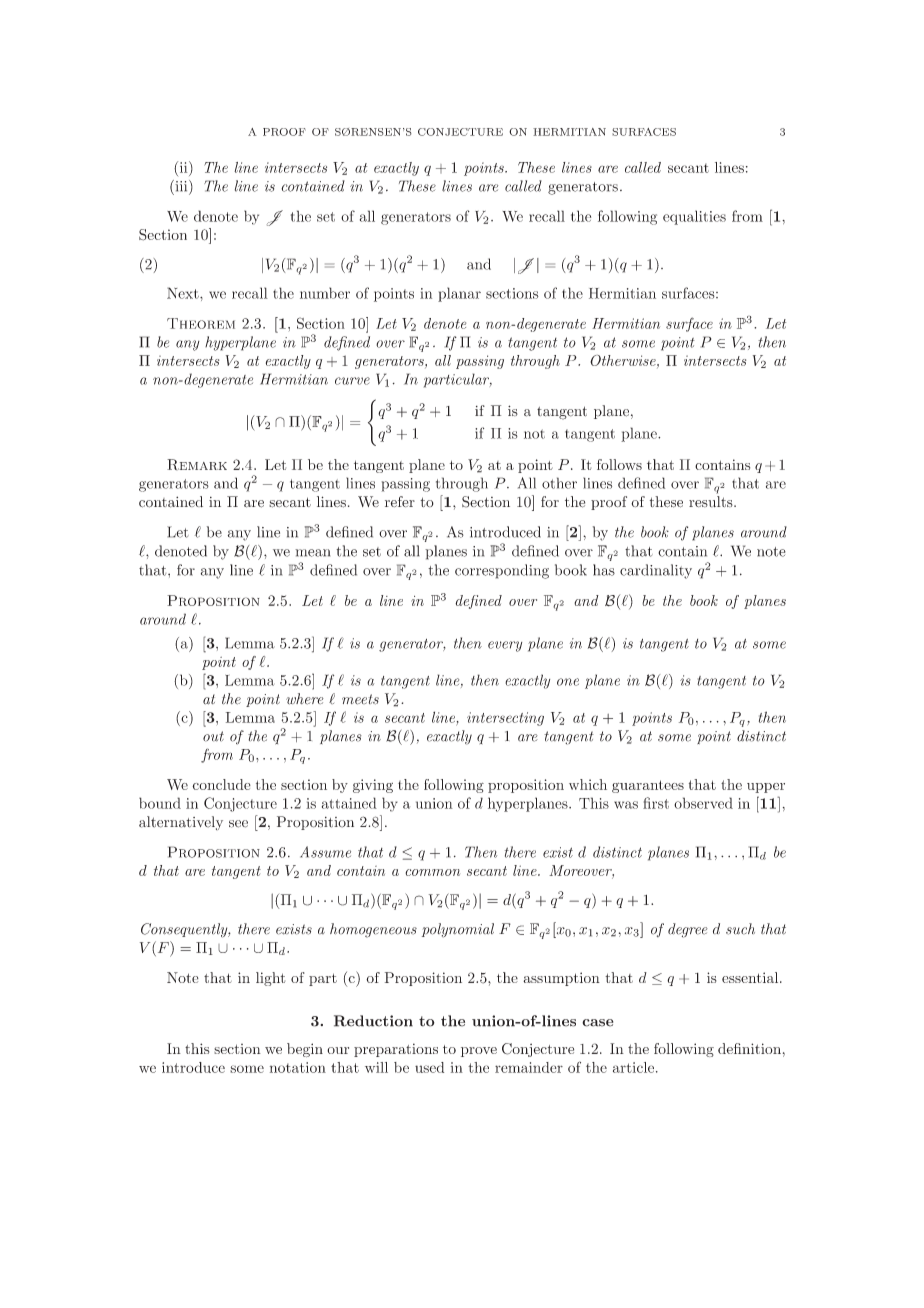 The height and width of the screenshot is (1308, 924). Describe the element at coordinates (352, 381) in the screenshot. I see `curve` at that location.
